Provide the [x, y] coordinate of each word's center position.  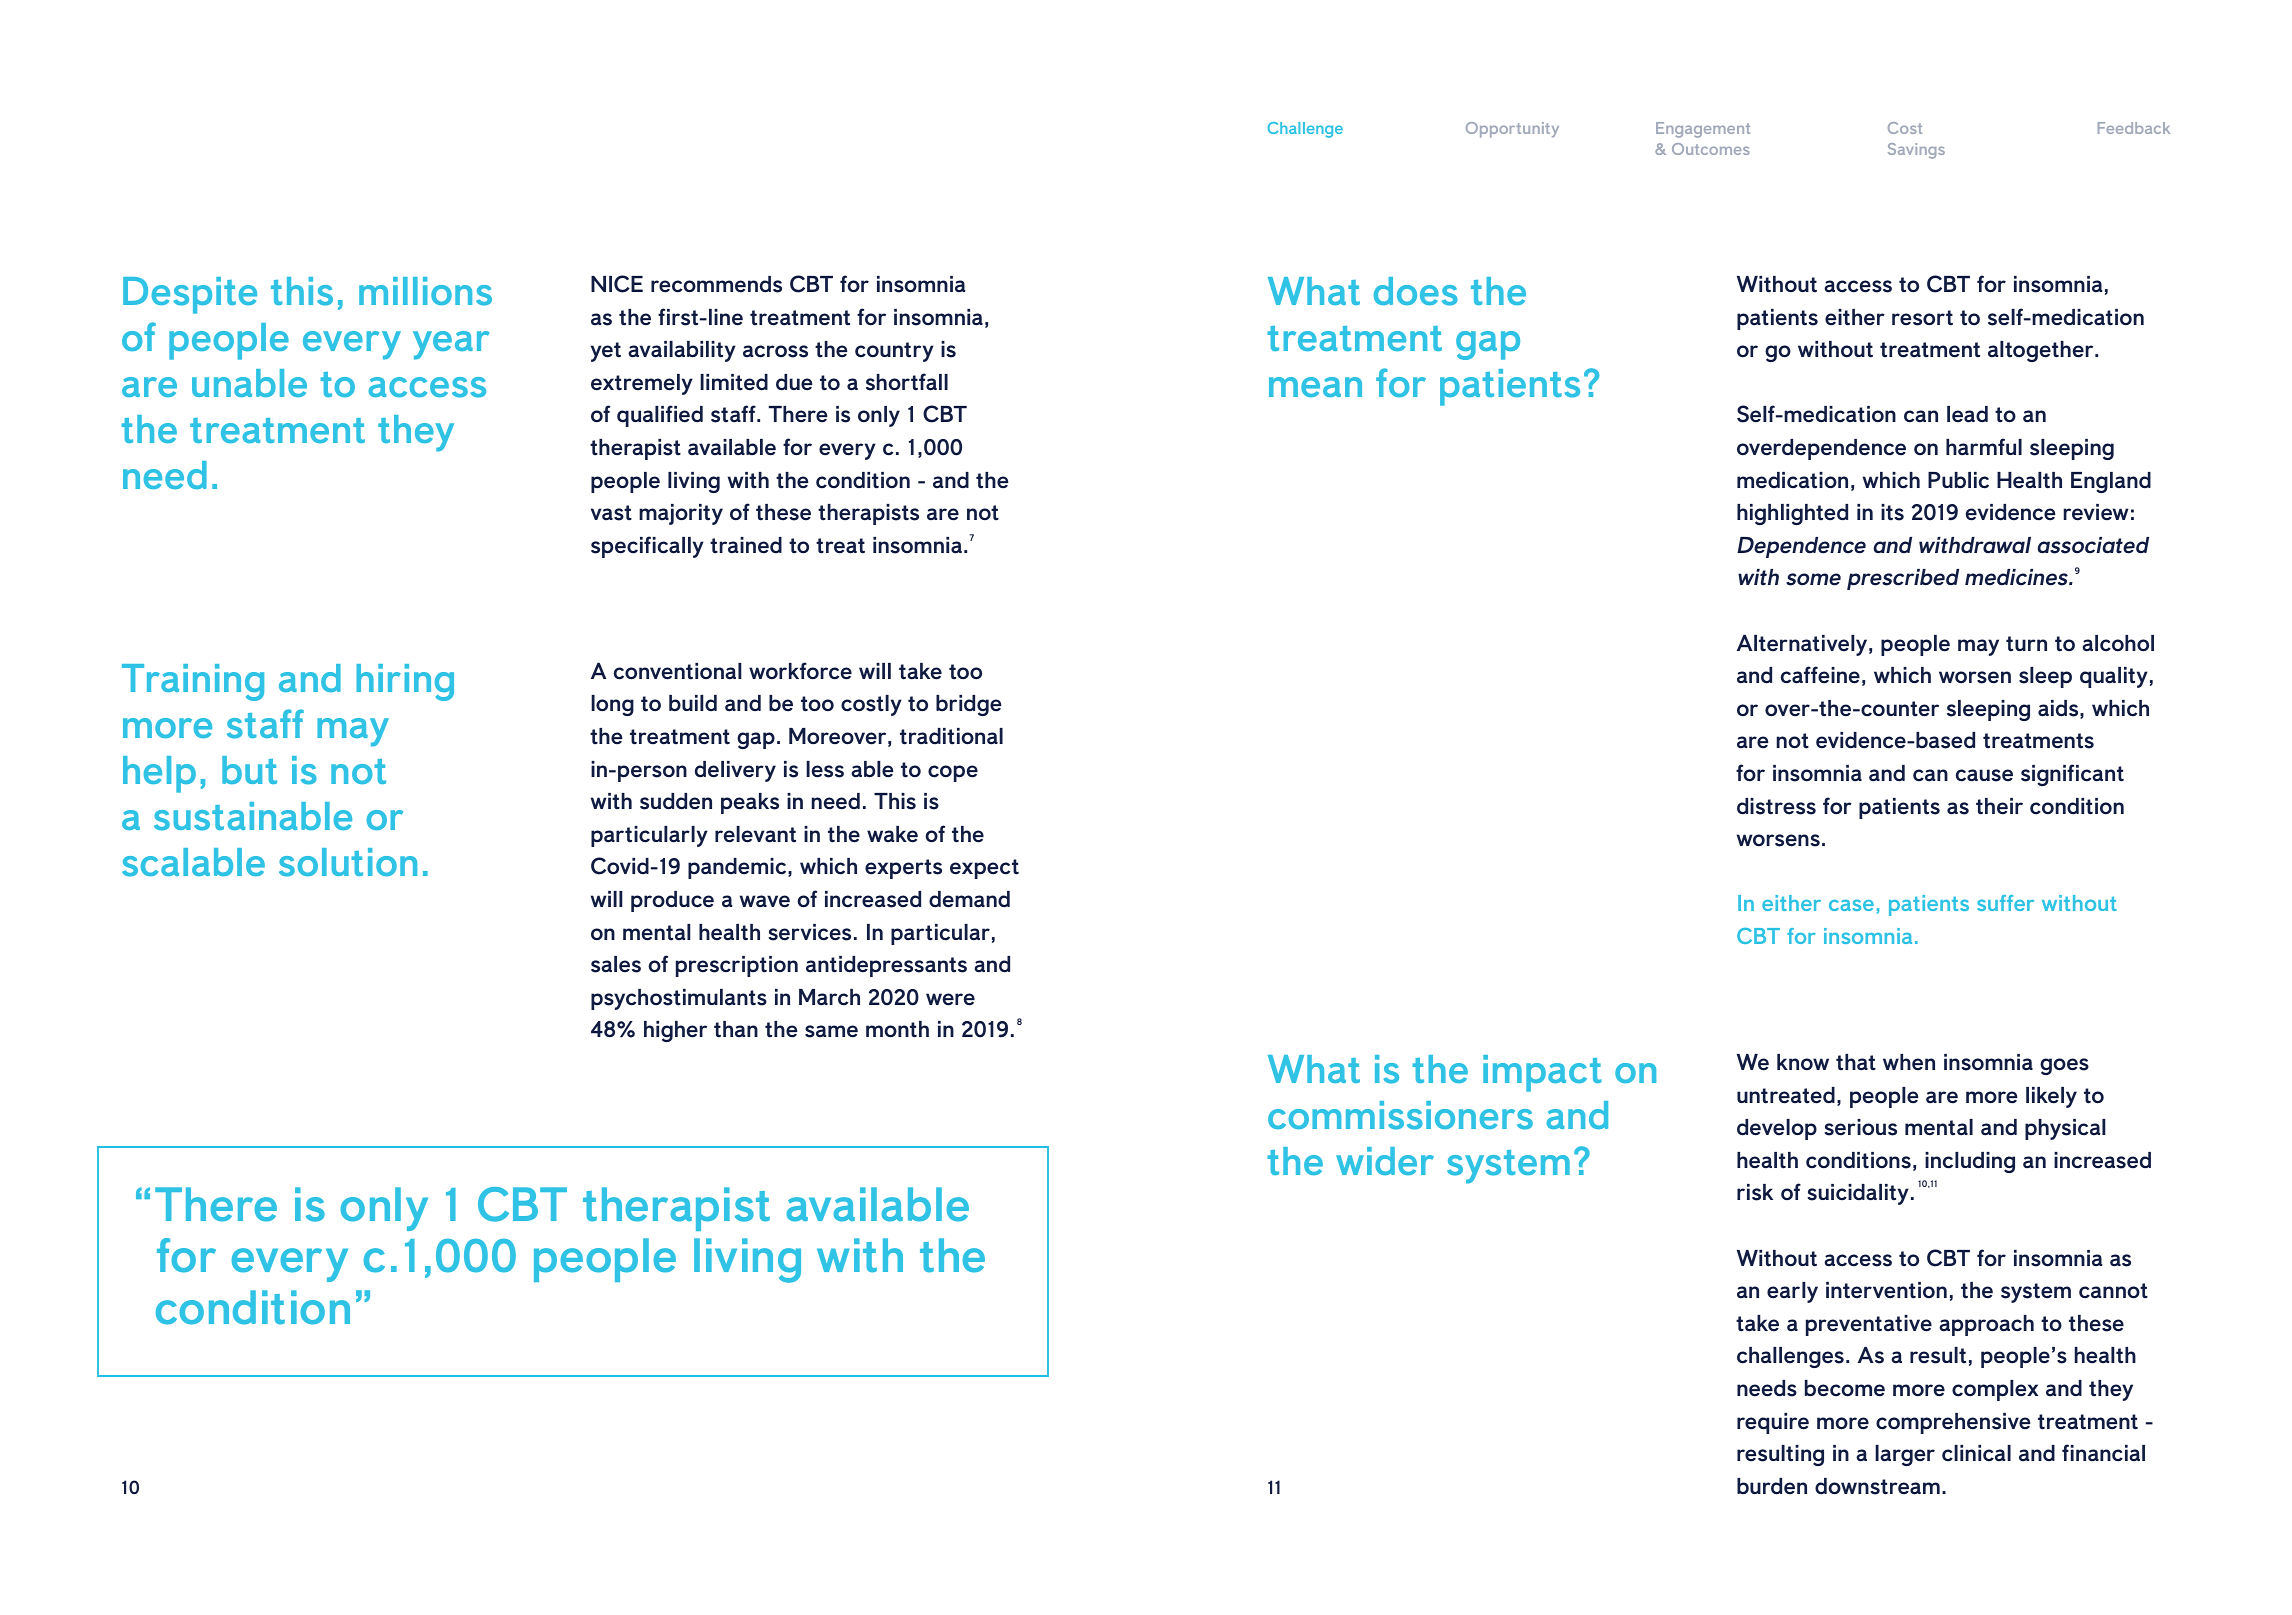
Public [1958, 480]
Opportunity [1512, 130]
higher [675, 1031]
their [1999, 806]
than [736, 1029]
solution [348, 862]
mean [1315, 387]
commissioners [1400, 1115]
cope [953, 773]
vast [611, 513]
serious [1860, 1127]
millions [425, 291]
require [1773, 1423]
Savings [1916, 151]
